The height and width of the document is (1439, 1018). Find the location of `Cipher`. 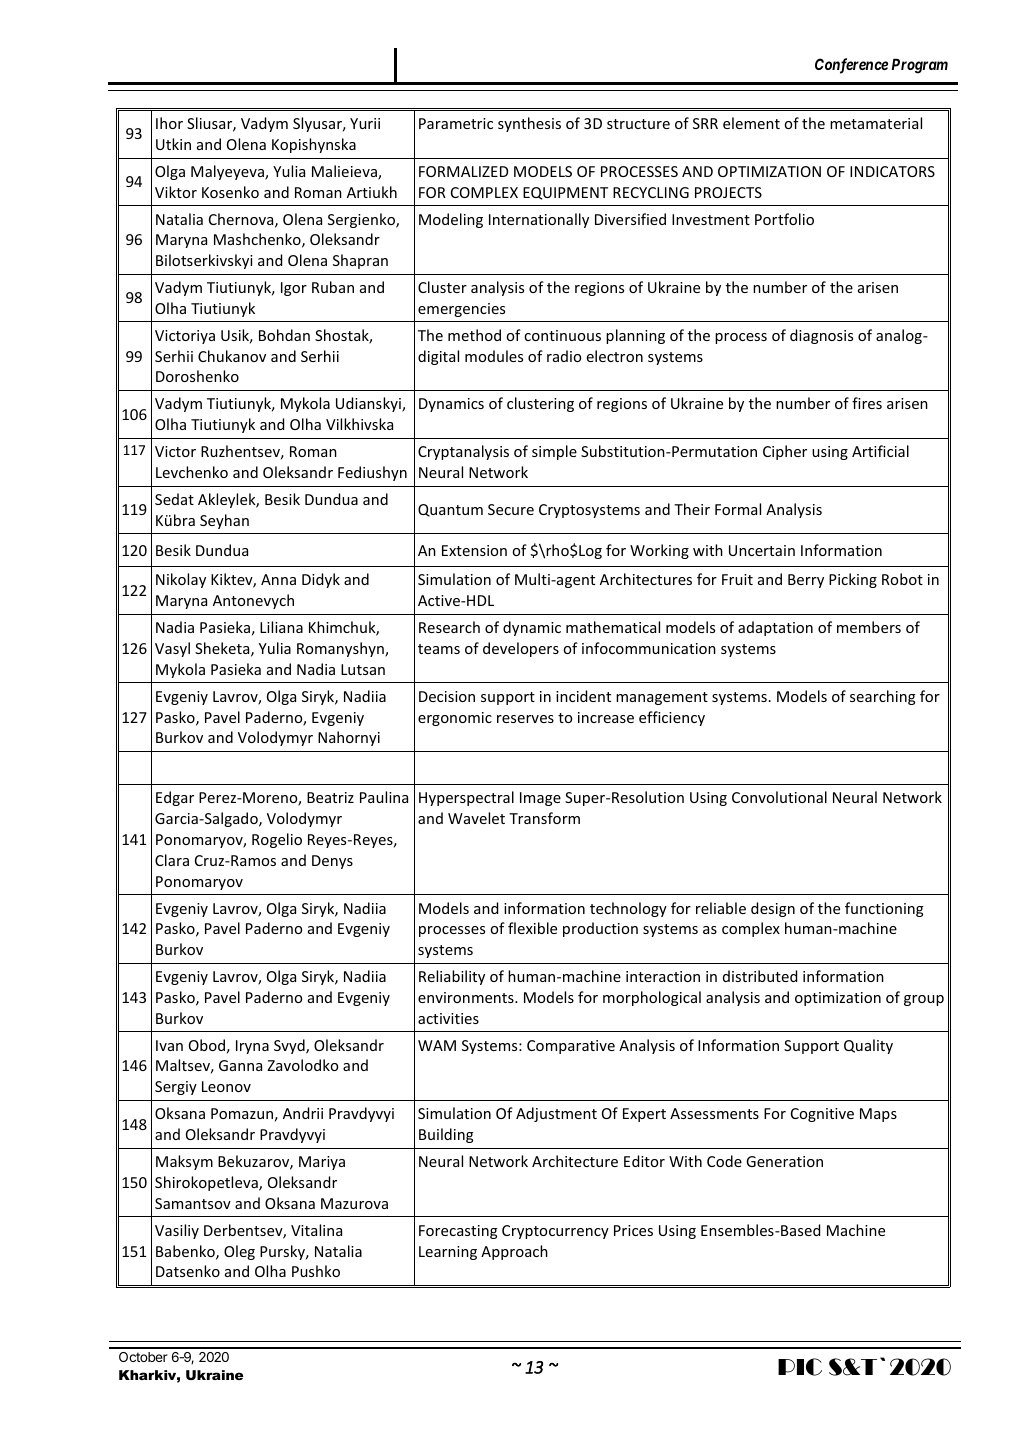

Cipher is located at coordinates (785, 452).
